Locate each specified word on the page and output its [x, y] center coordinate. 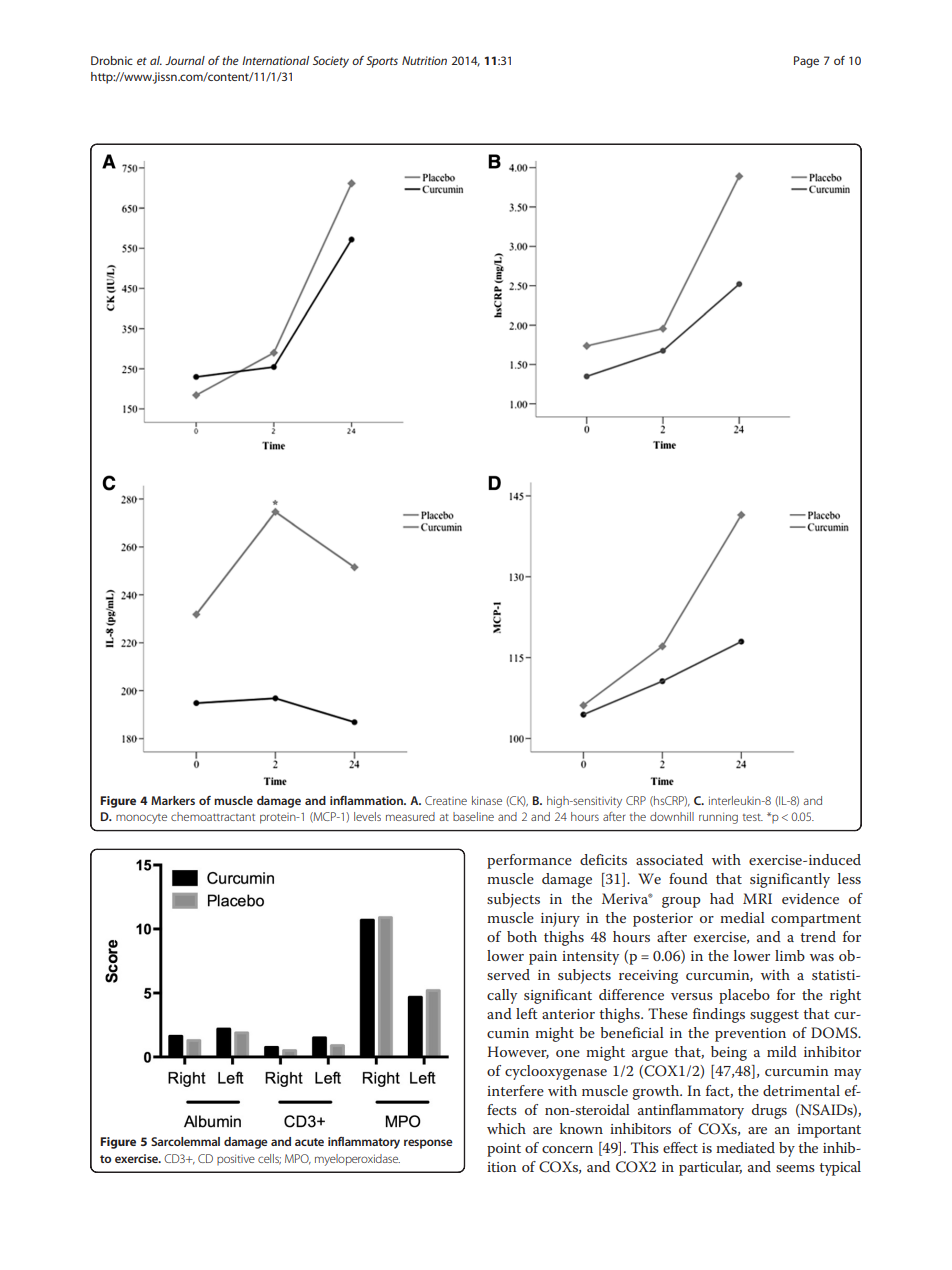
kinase [487, 800]
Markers [173, 800]
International [275, 60]
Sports [382, 62]
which [506, 1128]
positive [236, 1159]
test [753, 817]
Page [806, 62]
